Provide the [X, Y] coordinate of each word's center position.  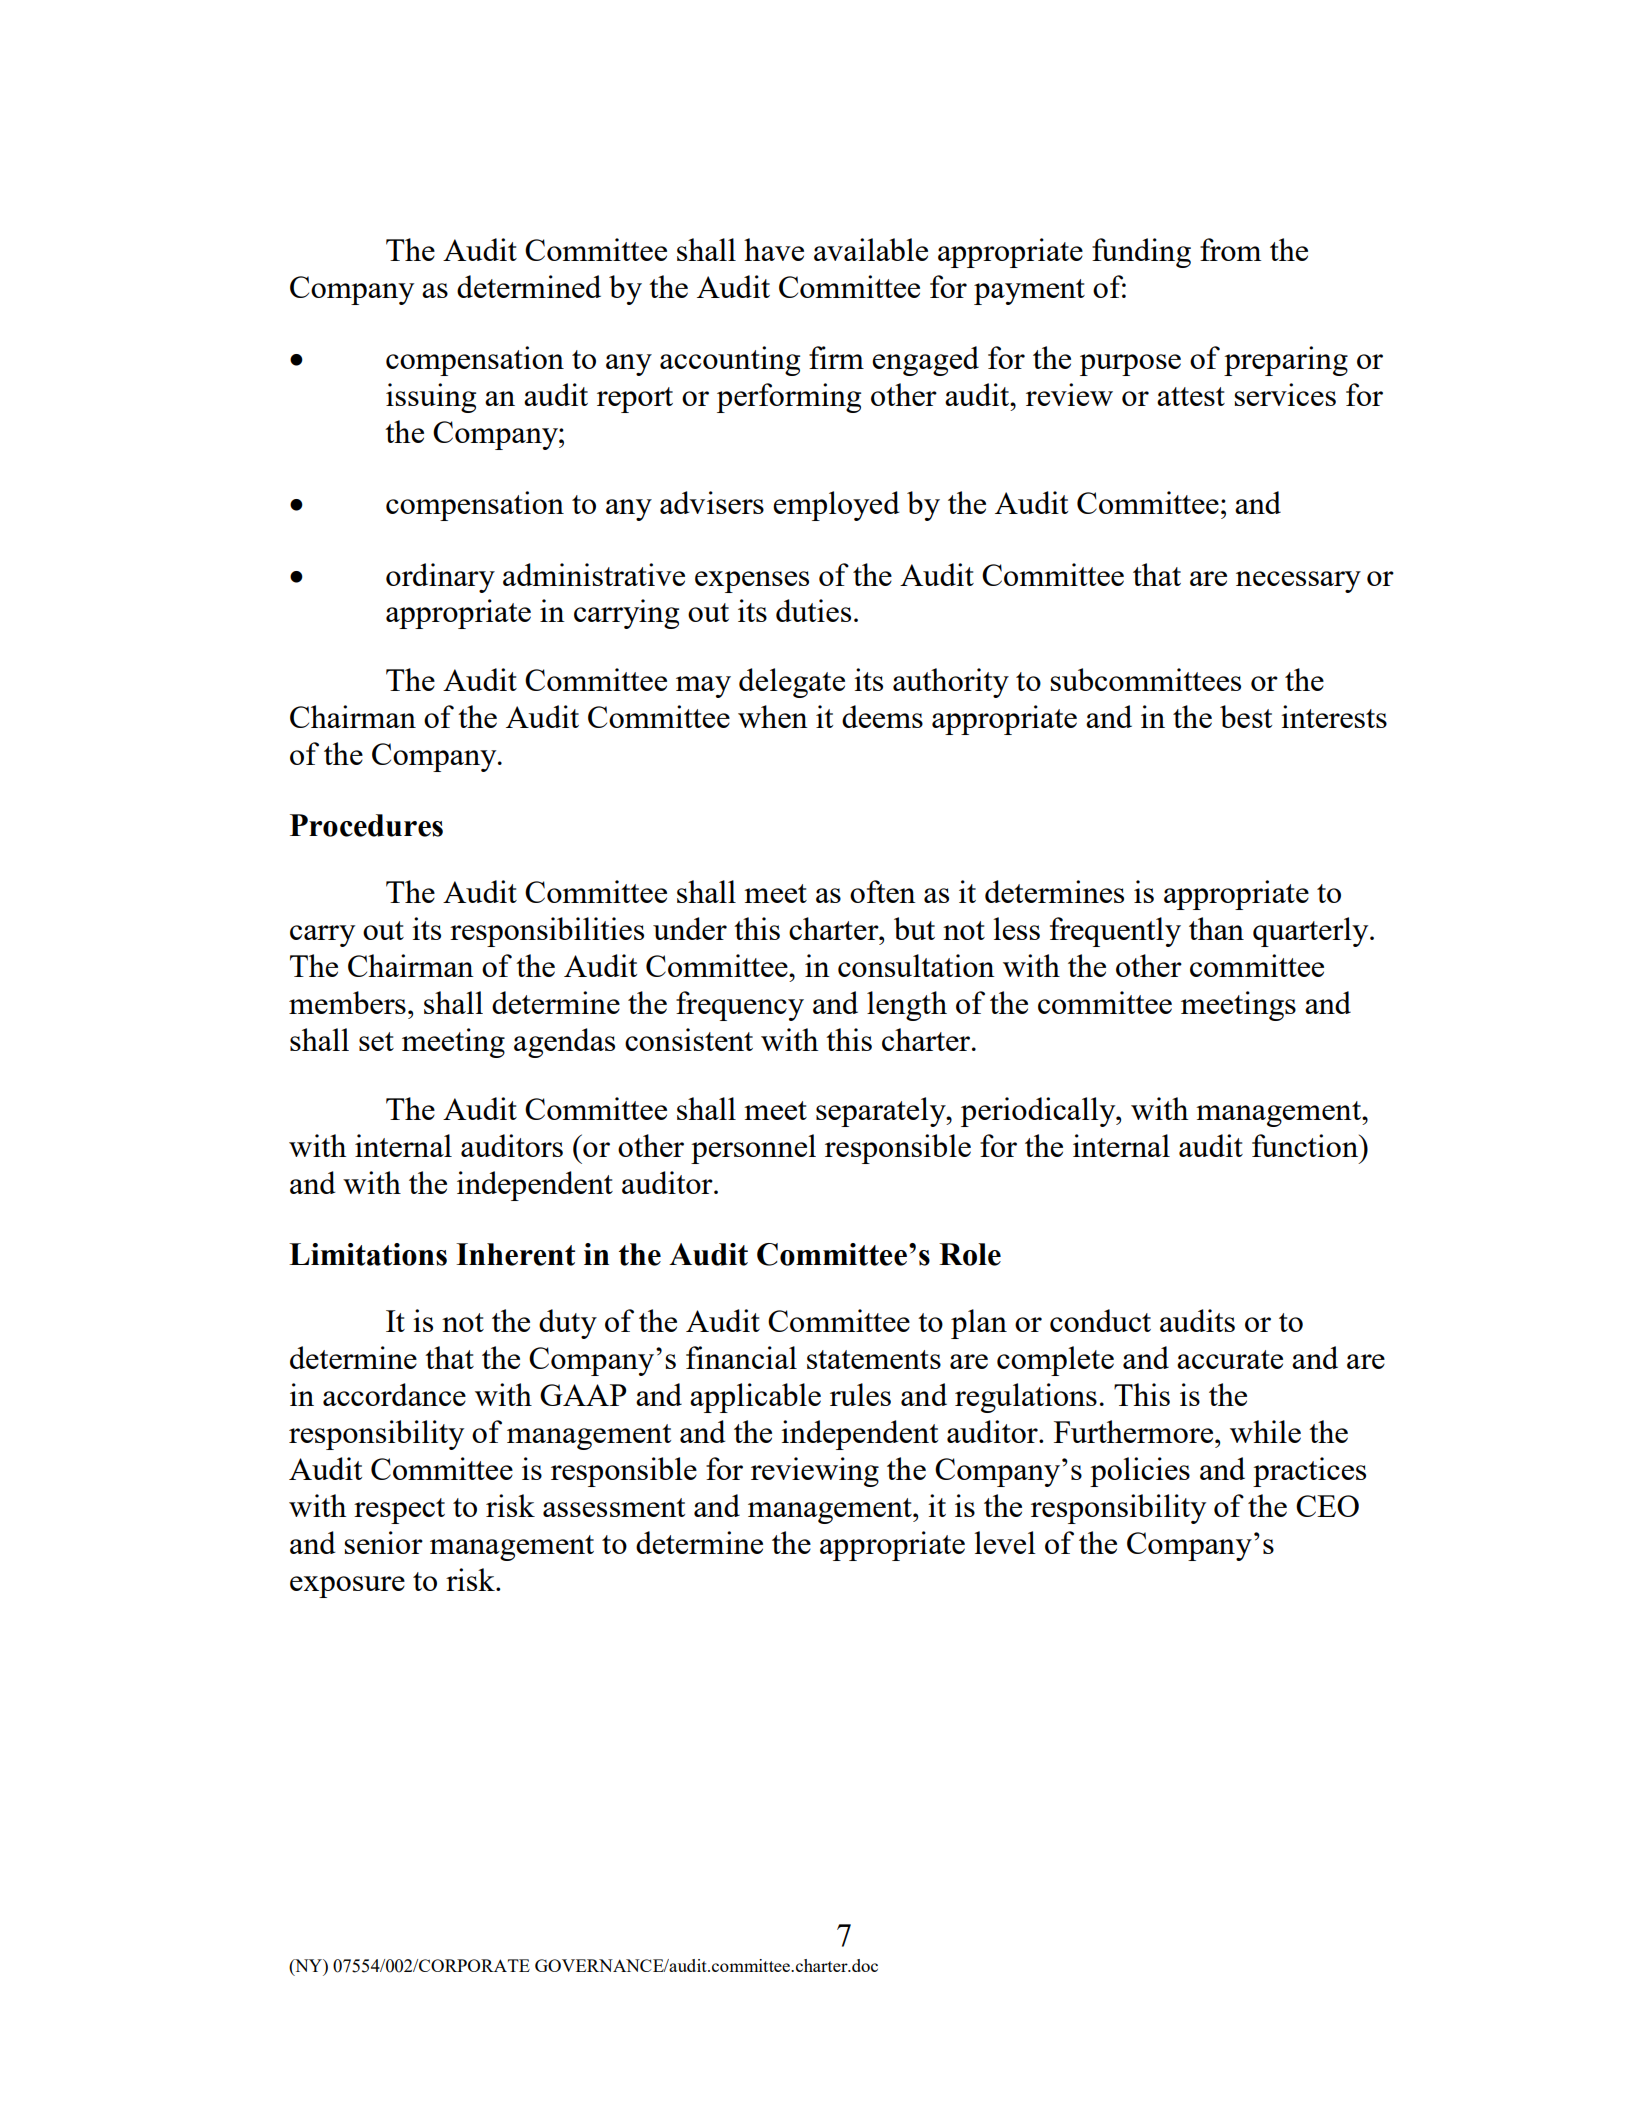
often [883, 891]
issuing [431, 398]
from [1230, 249]
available [871, 249]
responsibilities [547, 932]
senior [383, 1542]
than [1216, 928]
